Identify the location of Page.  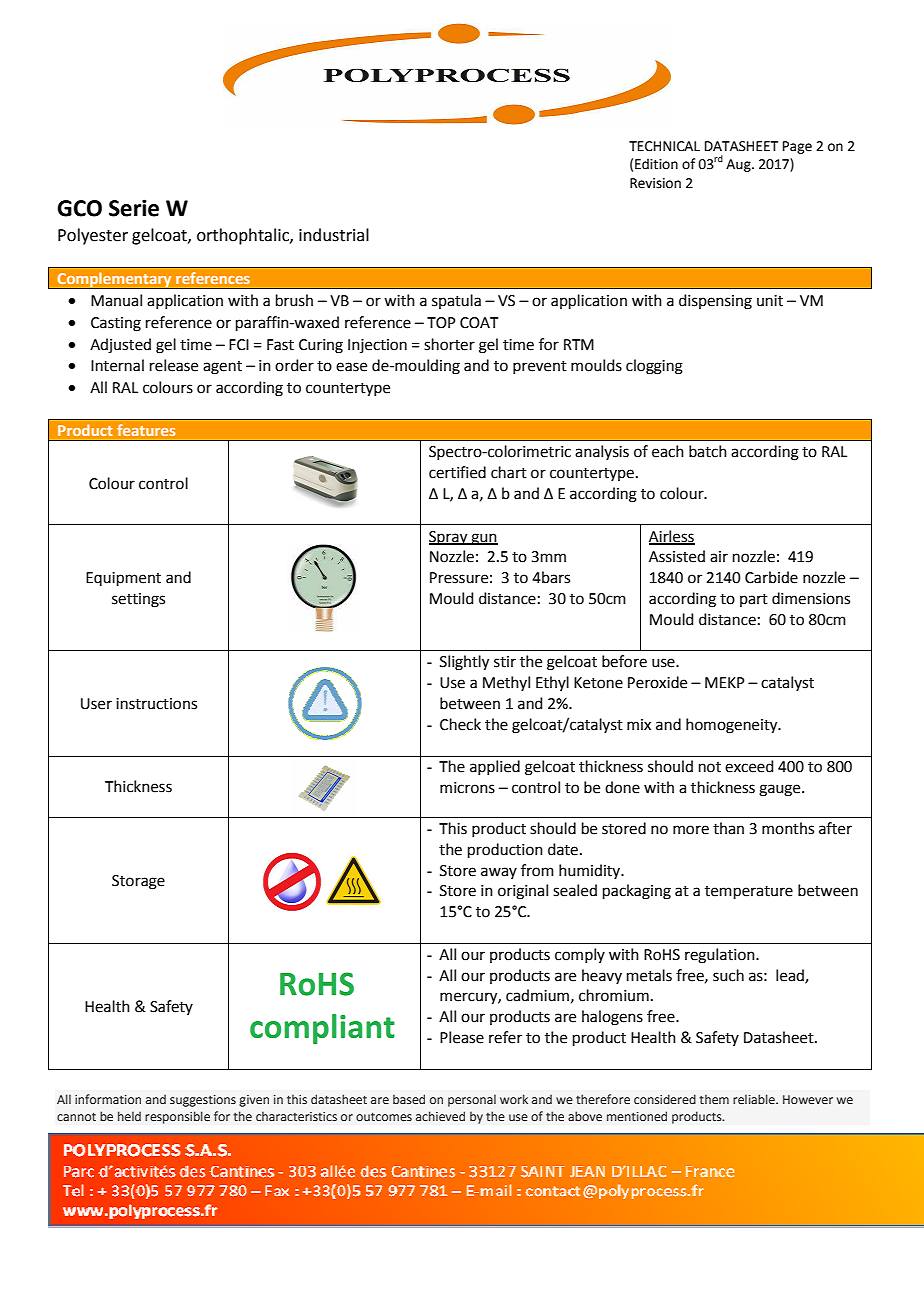
(797, 147).
